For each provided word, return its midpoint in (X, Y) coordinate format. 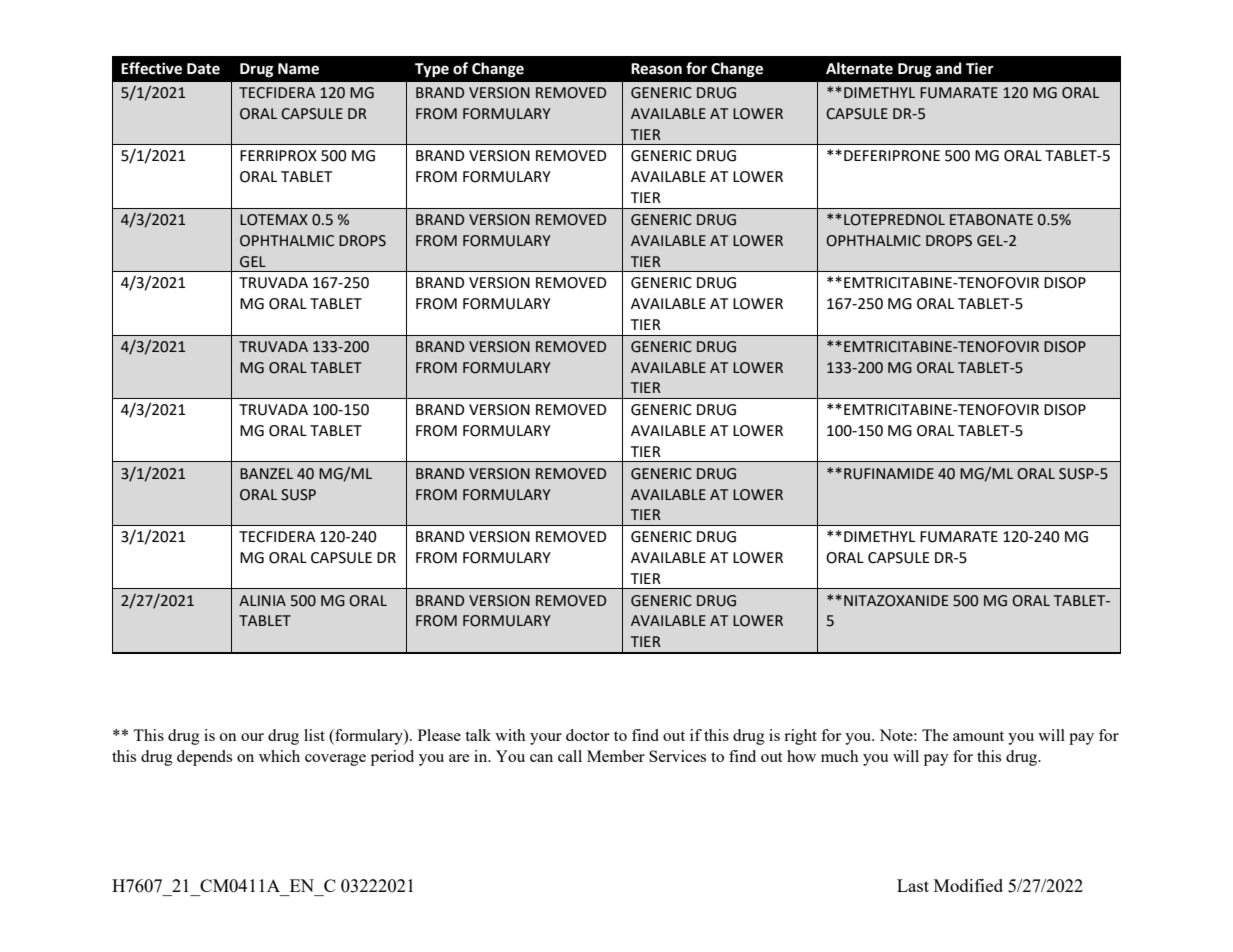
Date (203, 69)
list (314, 735)
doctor (588, 735)
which (279, 756)
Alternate (859, 68)
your (546, 739)
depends (204, 758)
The (935, 735)
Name (298, 69)
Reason (656, 69)
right (800, 737)
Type (432, 70)
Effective (151, 68)
